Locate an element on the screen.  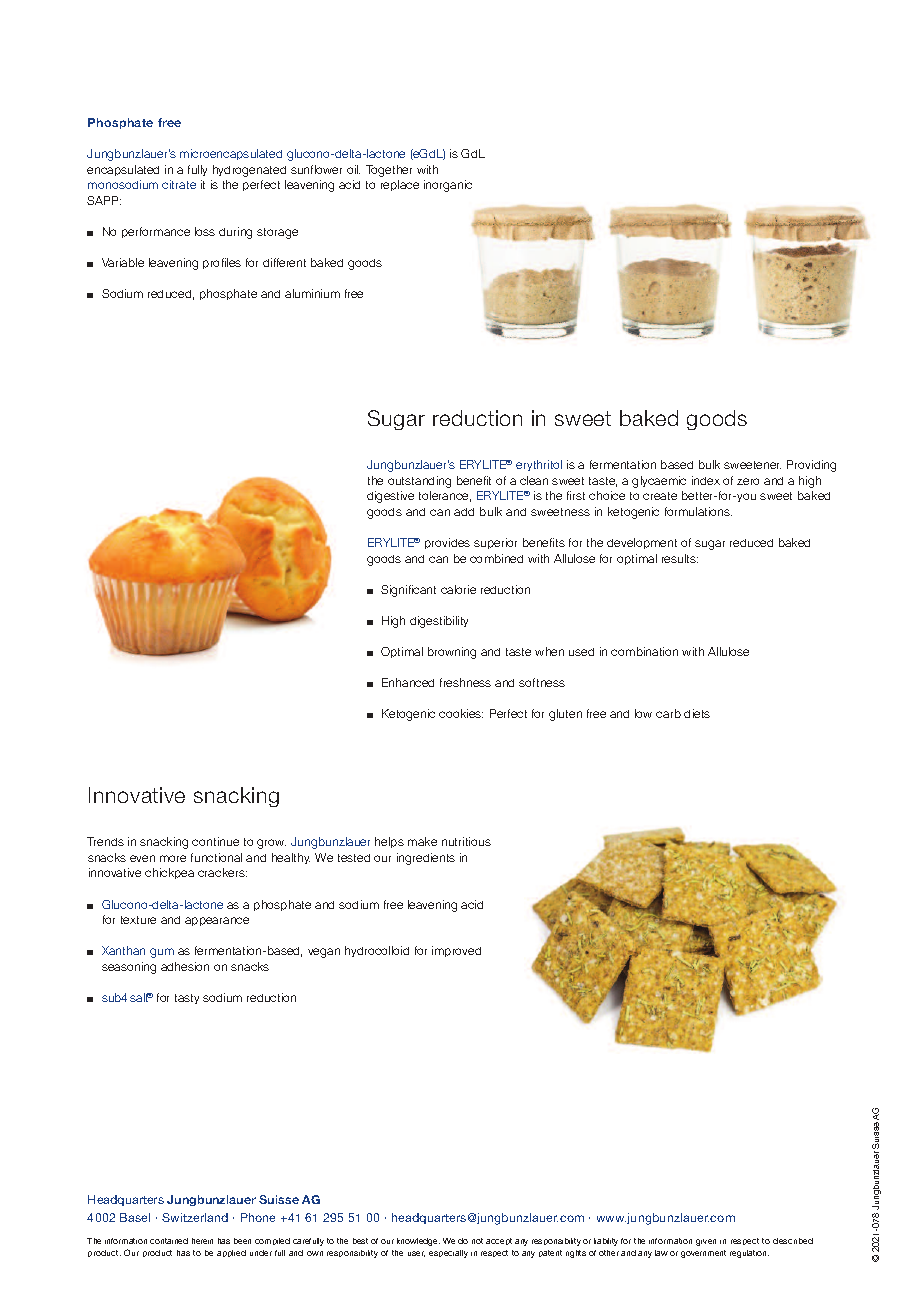
citrate is located at coordinates (179, 184).
